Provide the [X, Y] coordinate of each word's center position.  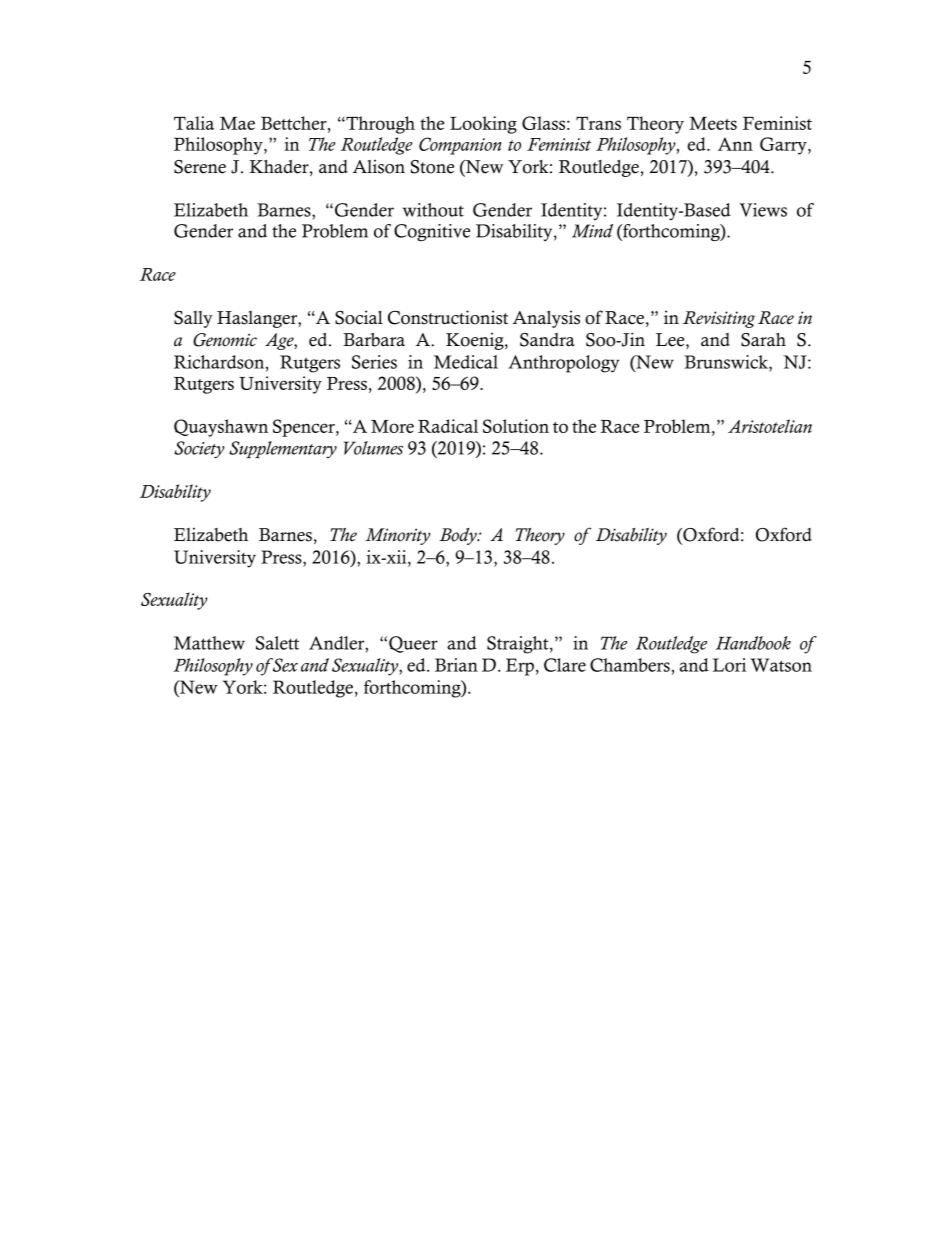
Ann [735, 144]
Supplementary [283, 449]
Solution [516, 426]
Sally [193, 319]
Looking [483, 125]
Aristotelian [770, 426]
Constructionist [448, 317]
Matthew [209, 643]
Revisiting [719, 319]
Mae [237, 123]
